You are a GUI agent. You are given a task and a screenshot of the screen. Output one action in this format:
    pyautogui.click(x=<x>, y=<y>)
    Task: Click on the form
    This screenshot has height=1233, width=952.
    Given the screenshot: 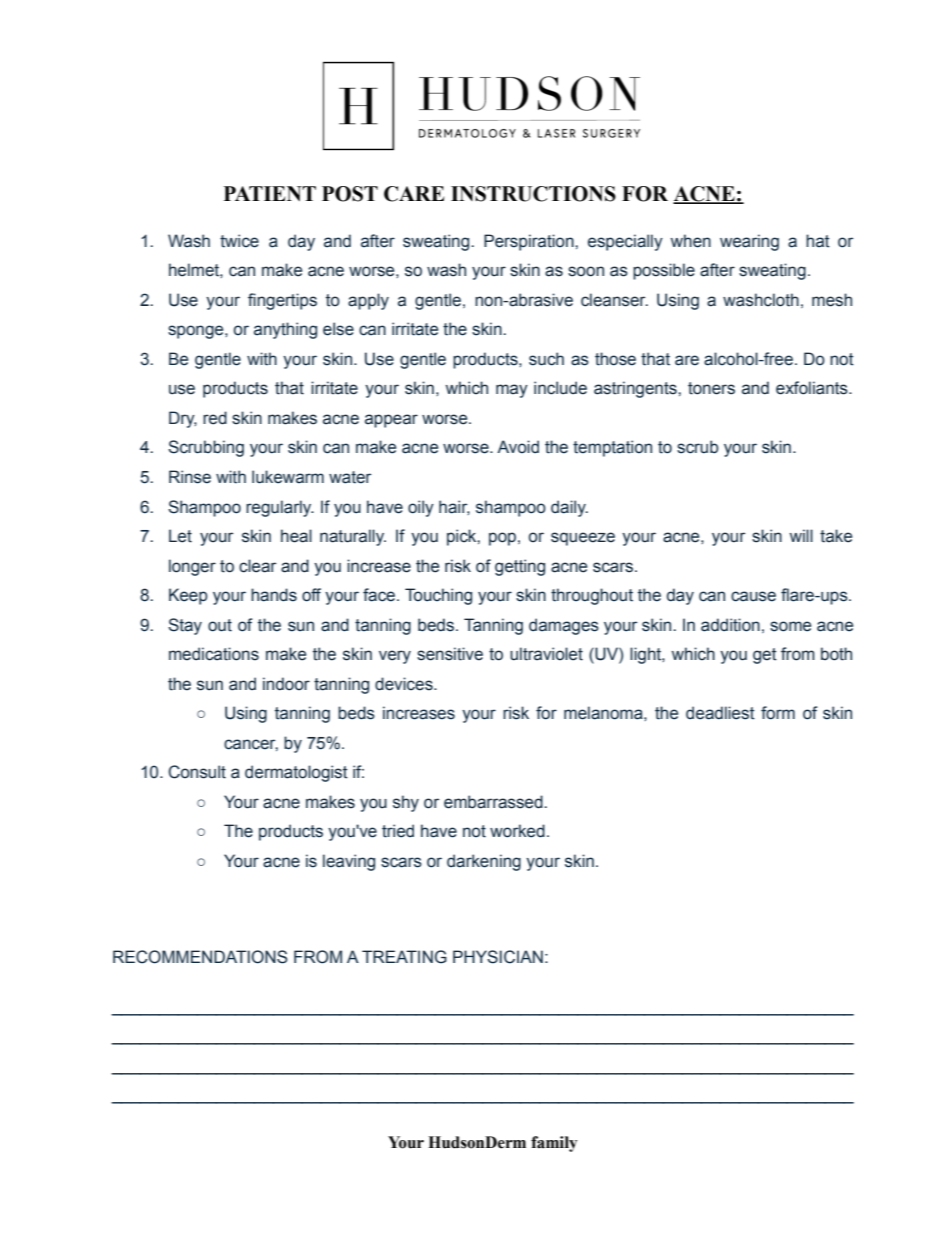 What is the action you would take?
    pyautogui.click(x=778, y=713)
